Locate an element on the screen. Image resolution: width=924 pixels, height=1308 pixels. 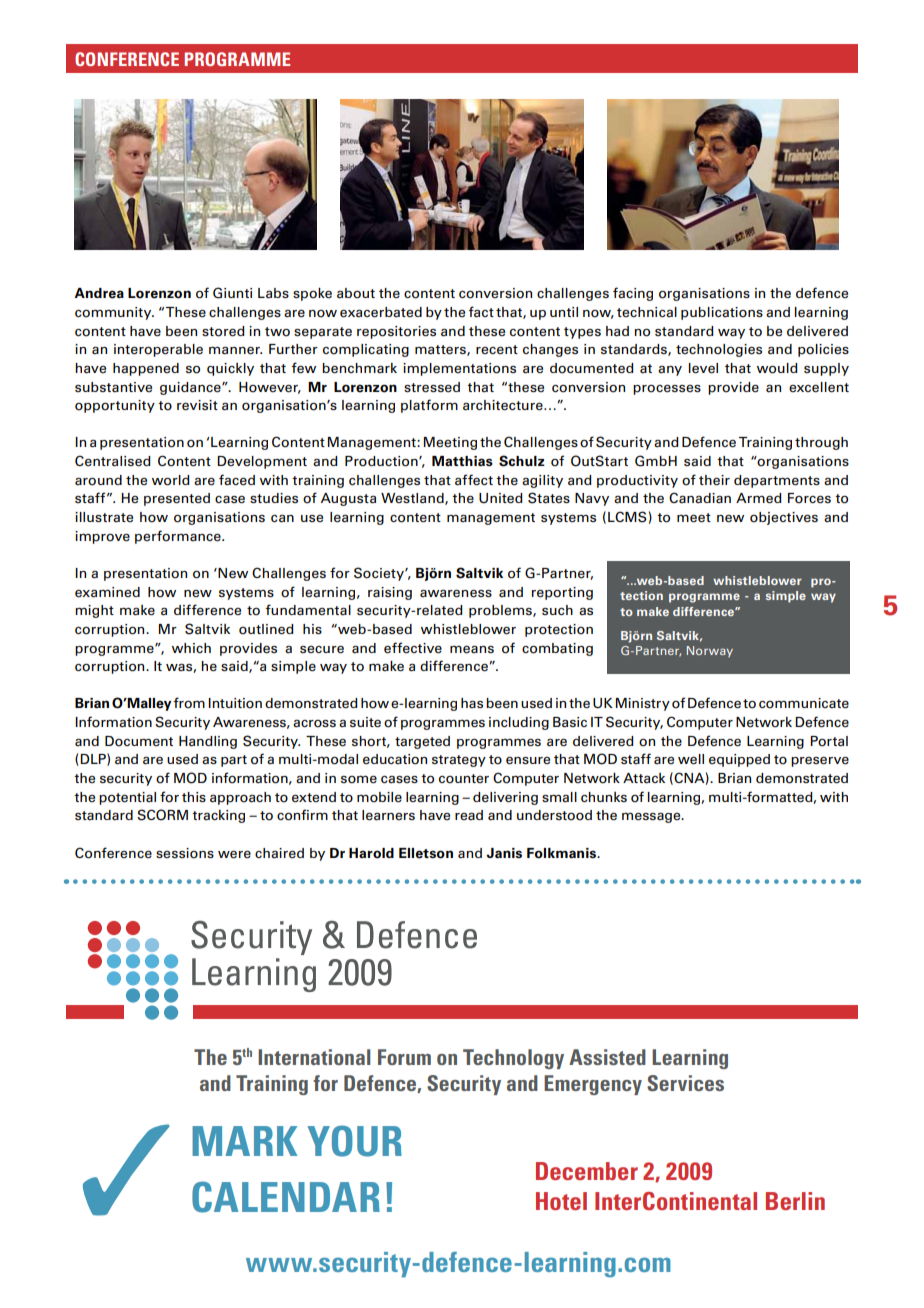
message is located at coordinates (652, 817).
